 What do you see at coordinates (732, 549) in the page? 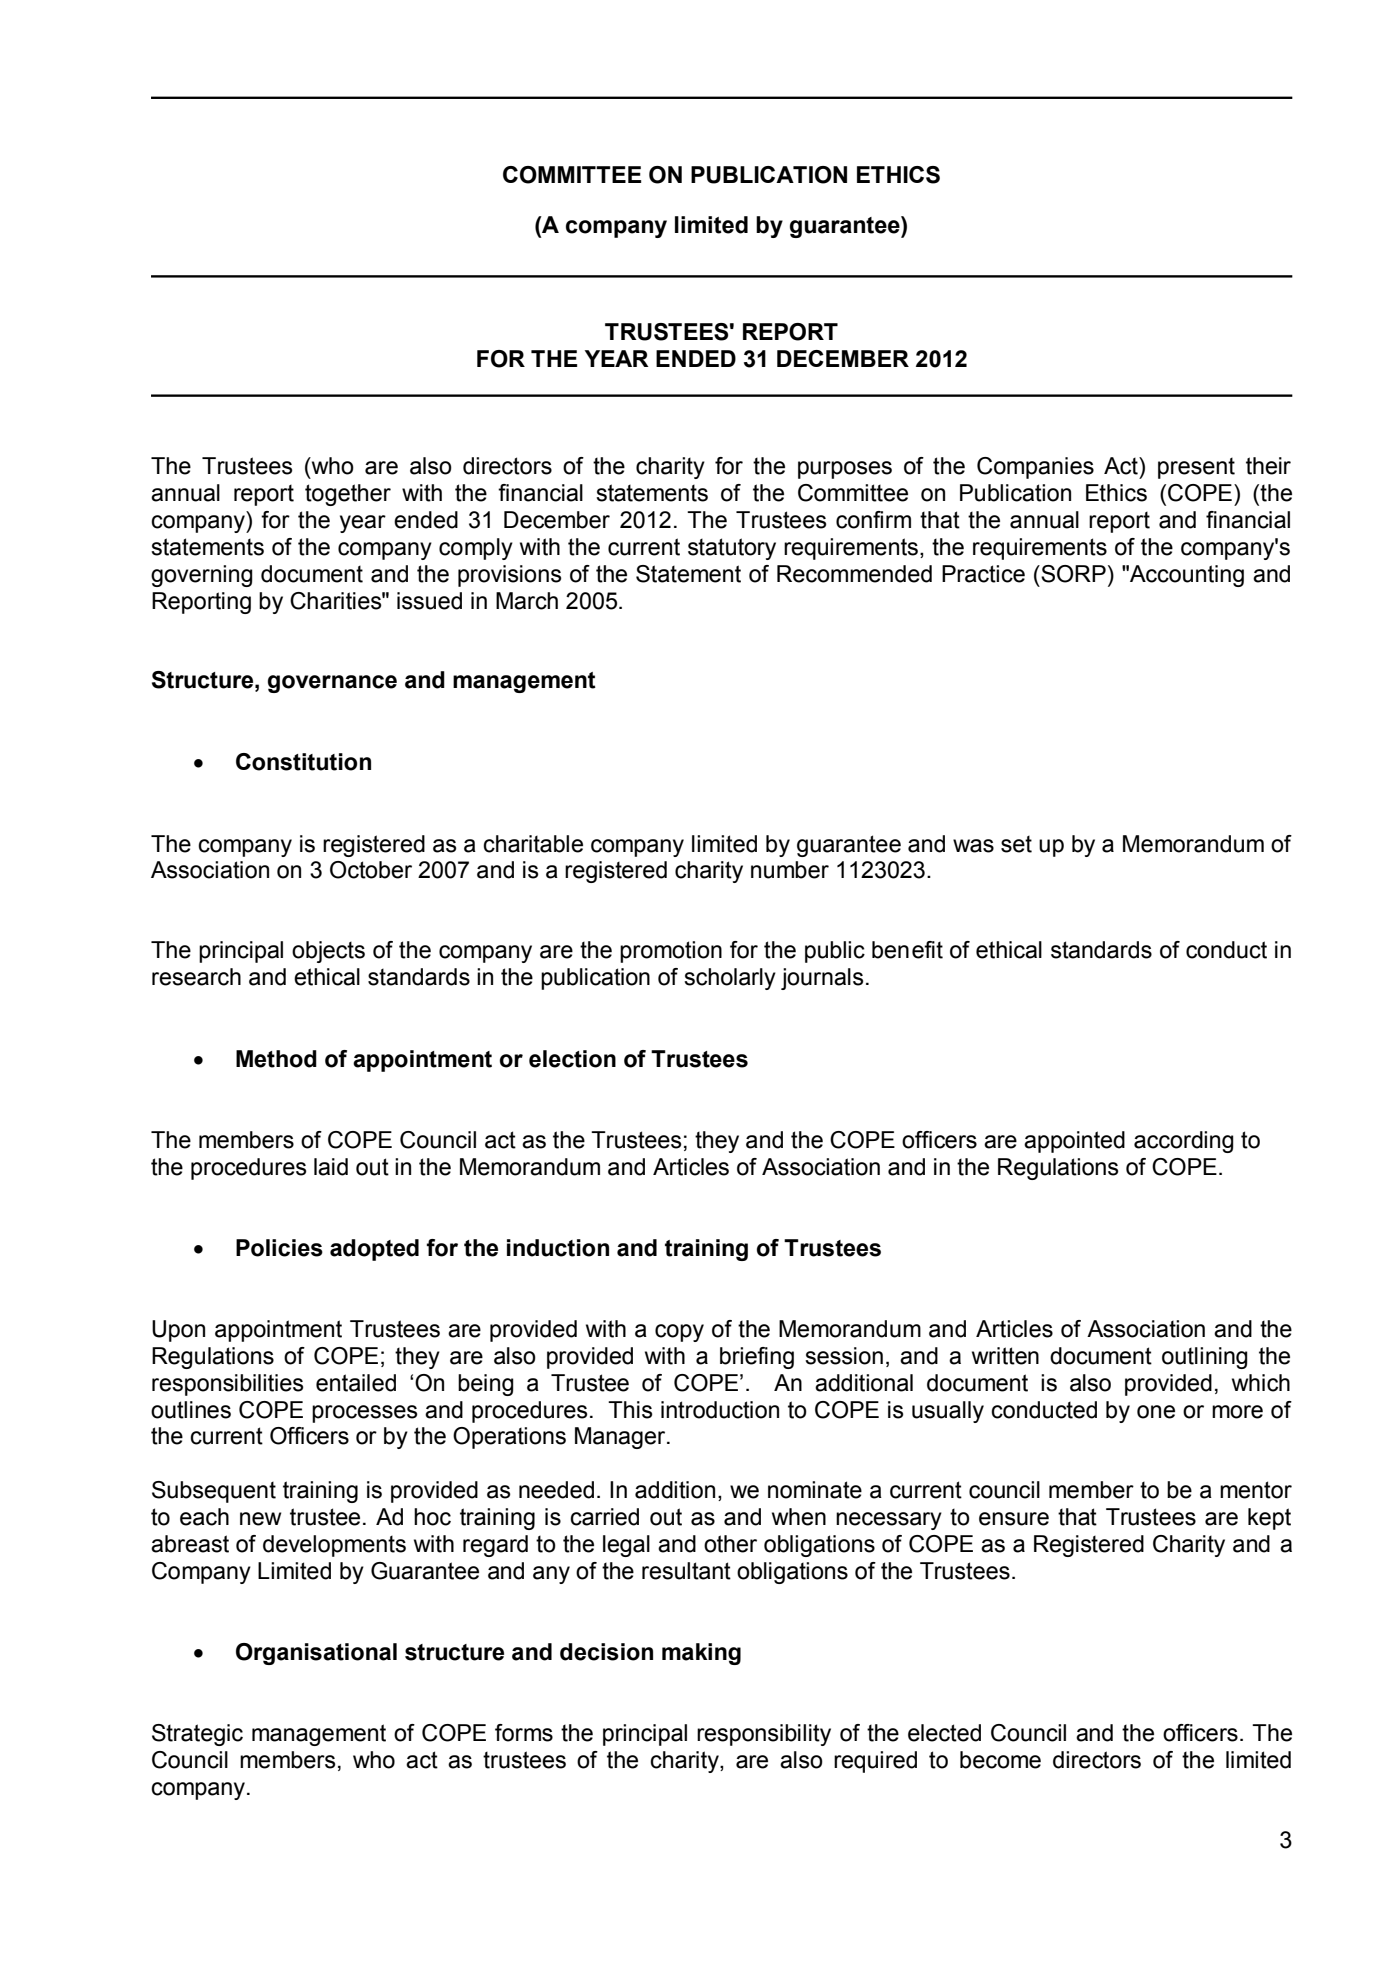
I see `statutory` at bounding box center [732, 549].
